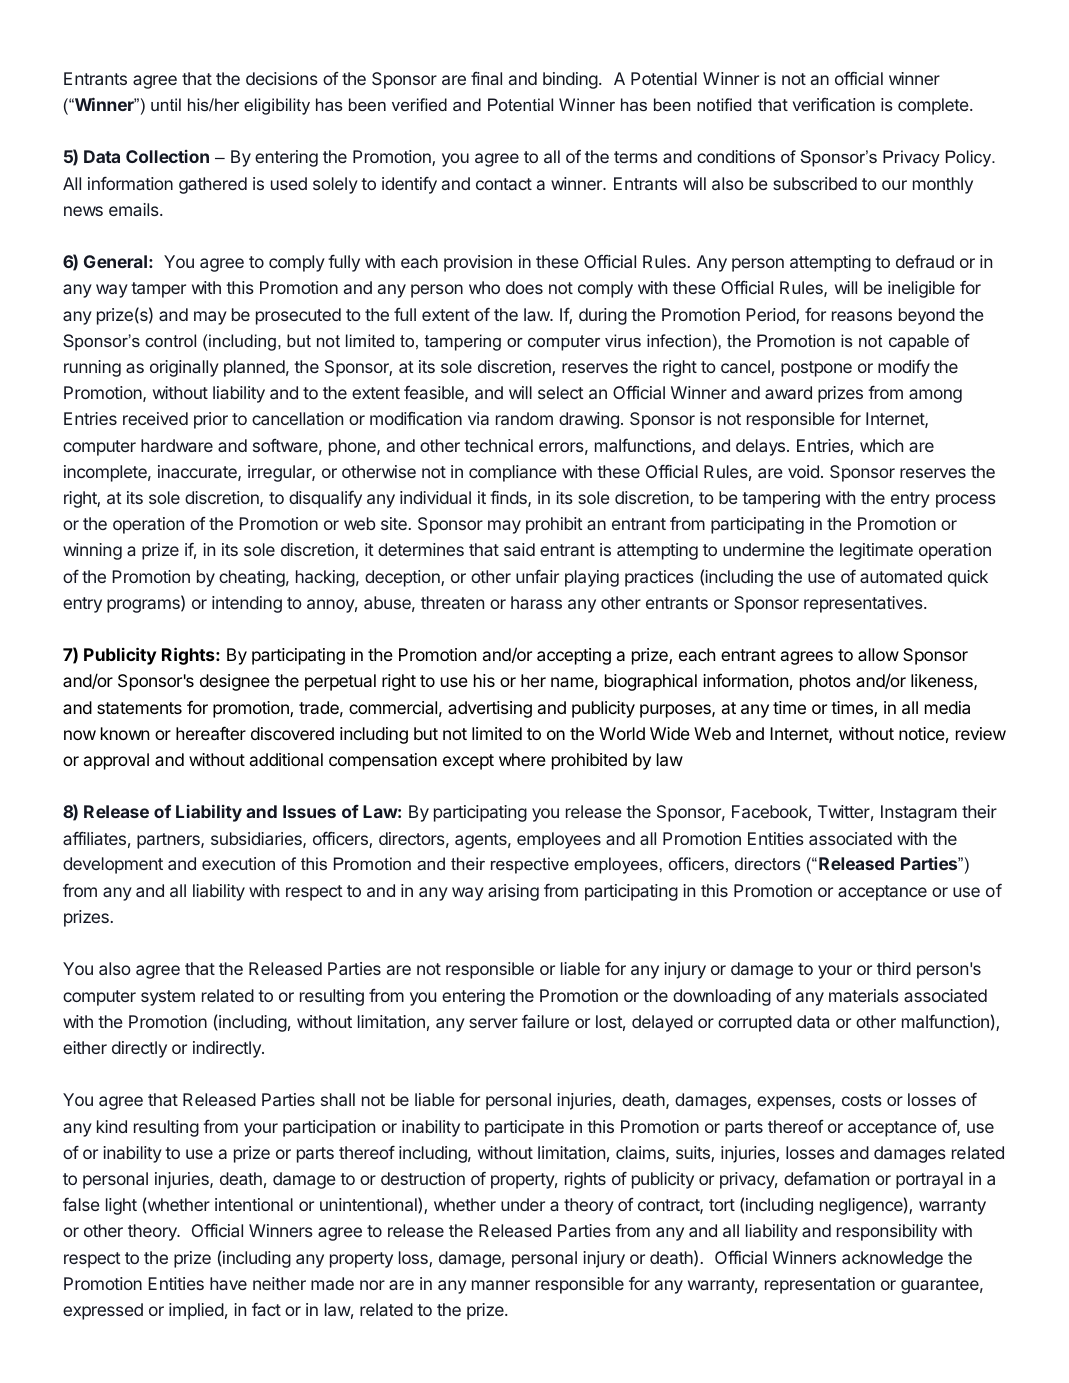  I want to click on materials, so click(864, 995).
